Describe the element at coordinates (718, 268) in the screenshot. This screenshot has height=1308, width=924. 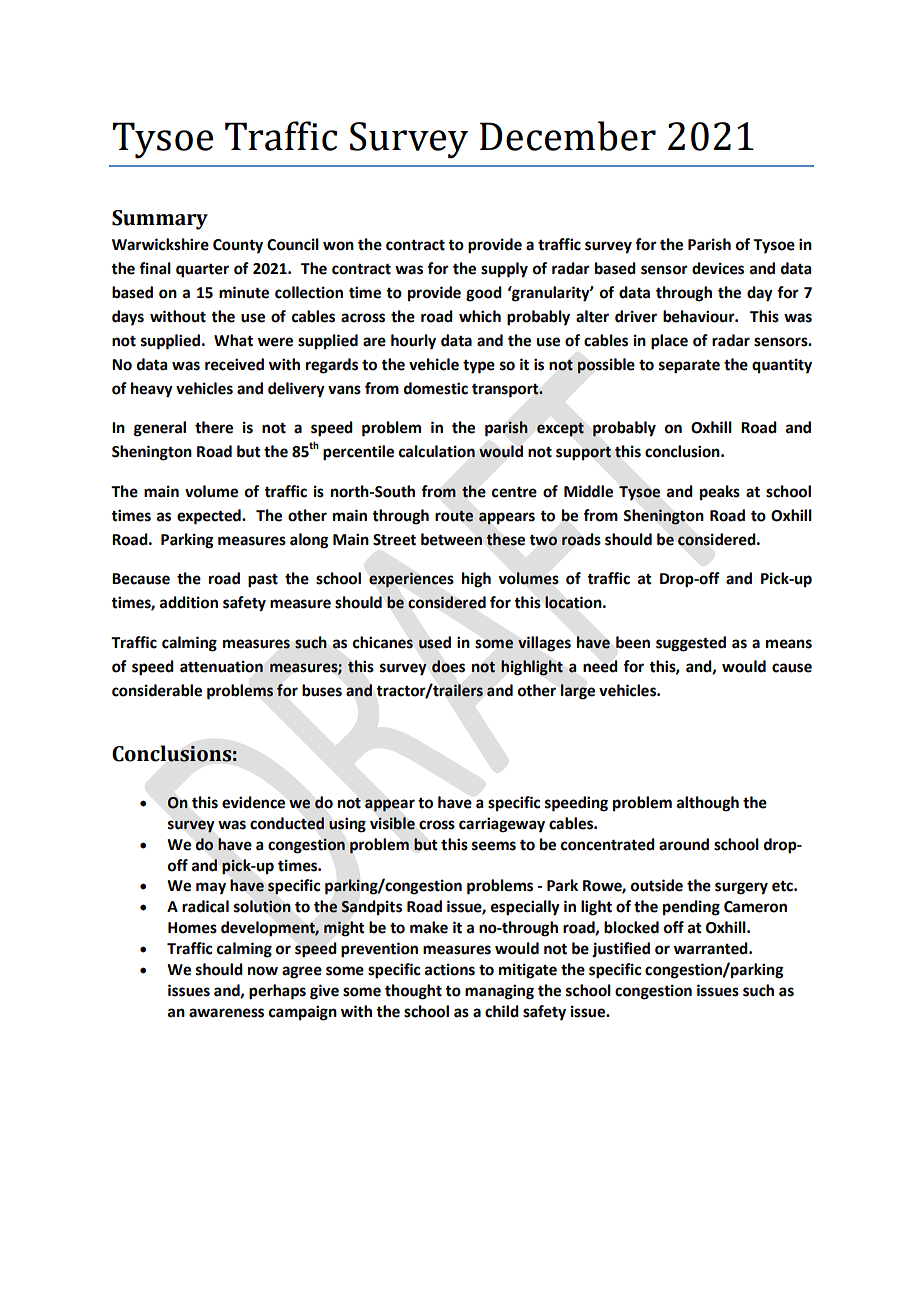
I see `devices` at that location.
